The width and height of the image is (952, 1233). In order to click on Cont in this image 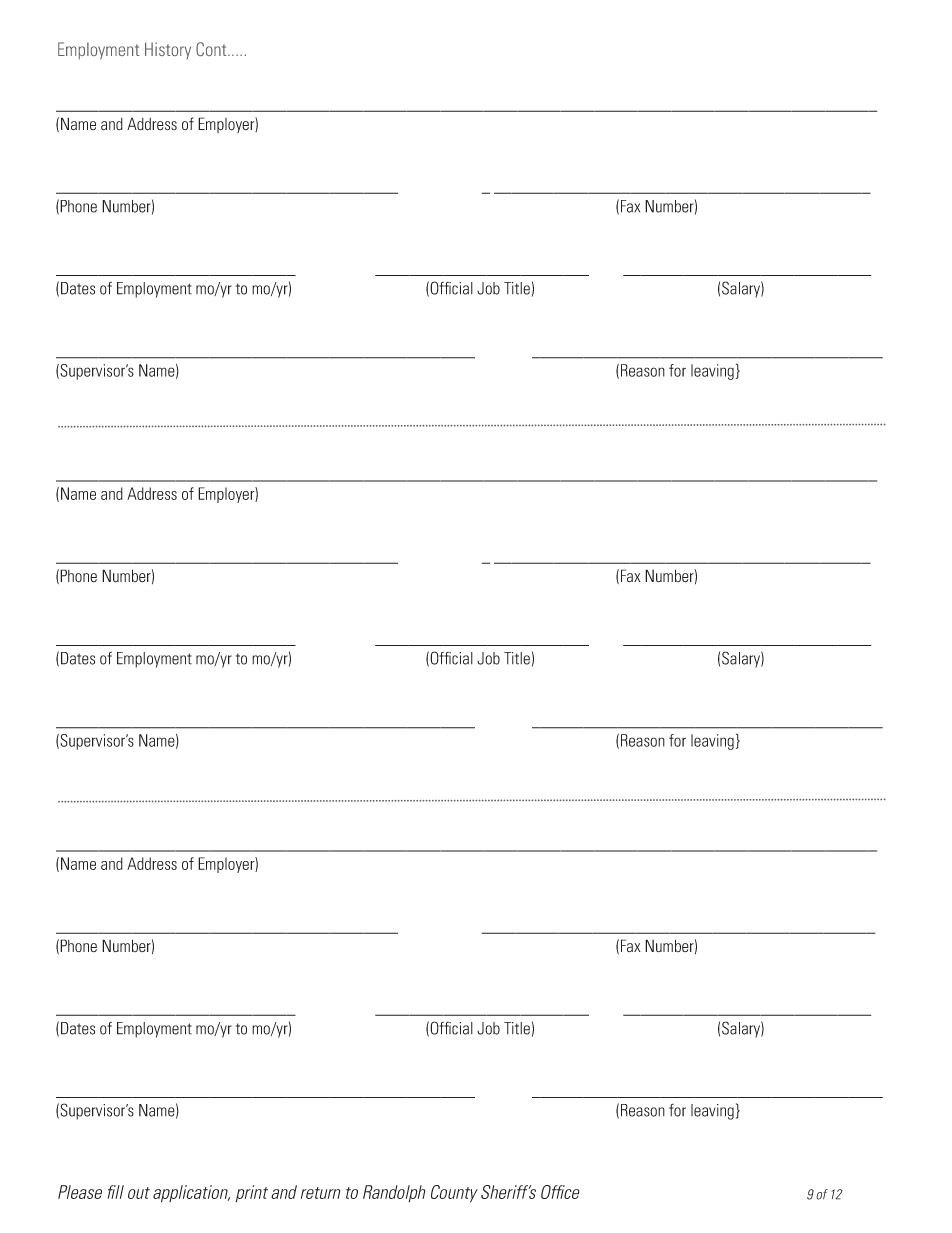, I will do `click(212, 49)`.
